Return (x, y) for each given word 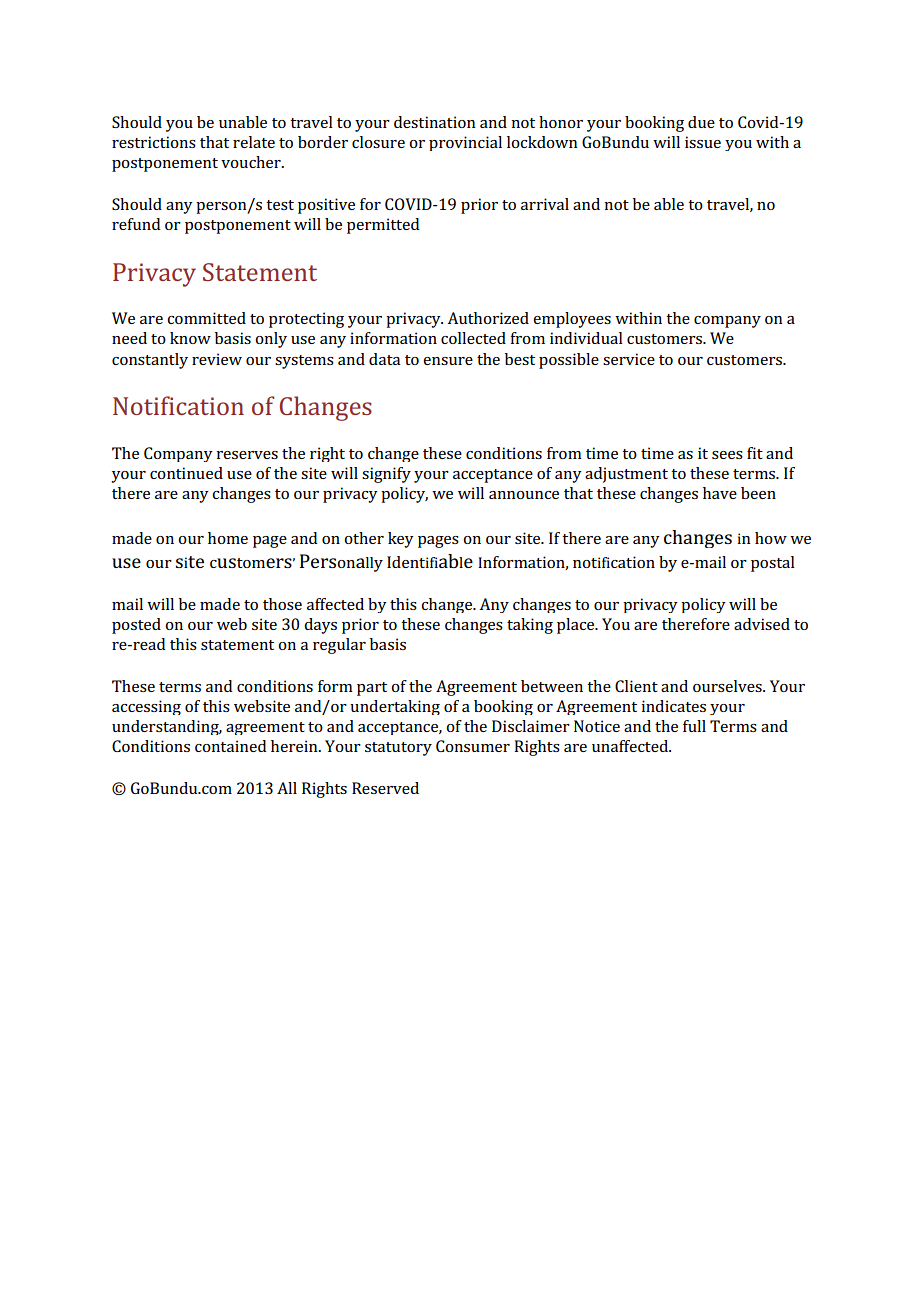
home (228, 538)
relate (254, 142)
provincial (465, 143)
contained (230, 746)
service (629, 359)
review (217, 359)
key (401, 540)
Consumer (473, 746)
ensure (448, 361)
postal (773, 564)
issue (703, 142)
